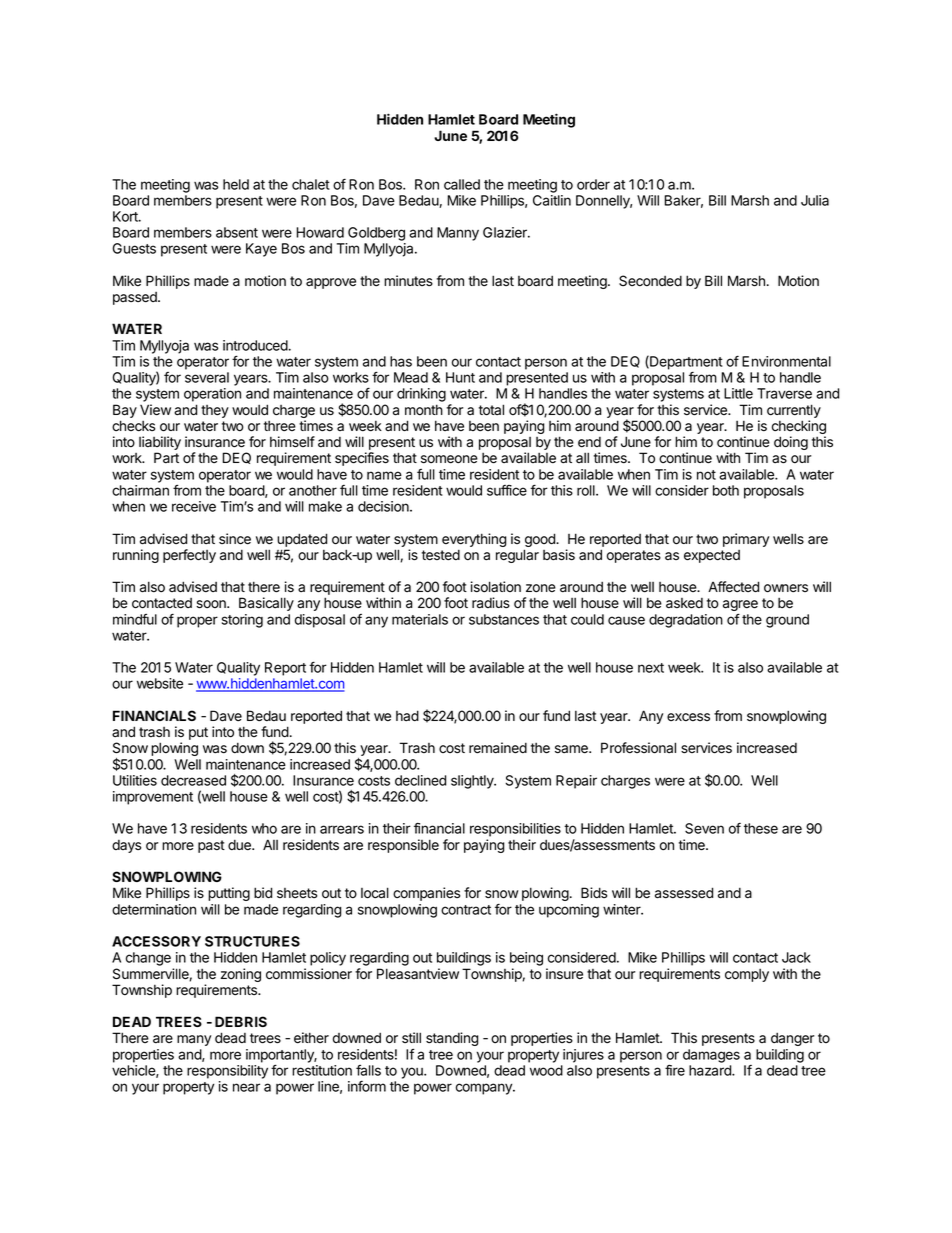 Image resolution: width=952 pixels, height=1233 pixels. Describe the element at coordinates (227, 1072) in the screenshot. I see `responsibility` at that location.
